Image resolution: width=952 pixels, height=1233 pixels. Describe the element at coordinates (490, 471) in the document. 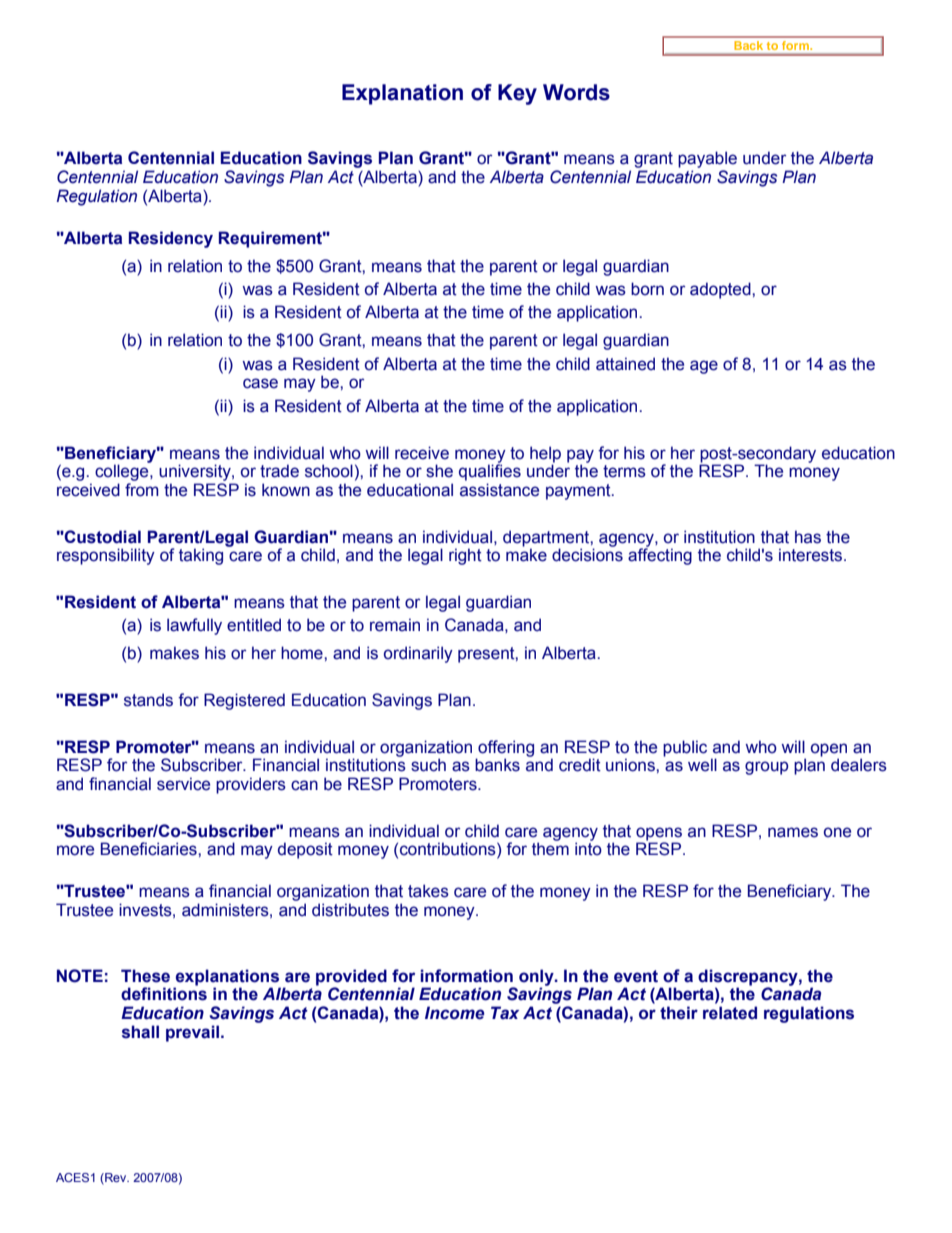

I see `qualifies` at that location.
